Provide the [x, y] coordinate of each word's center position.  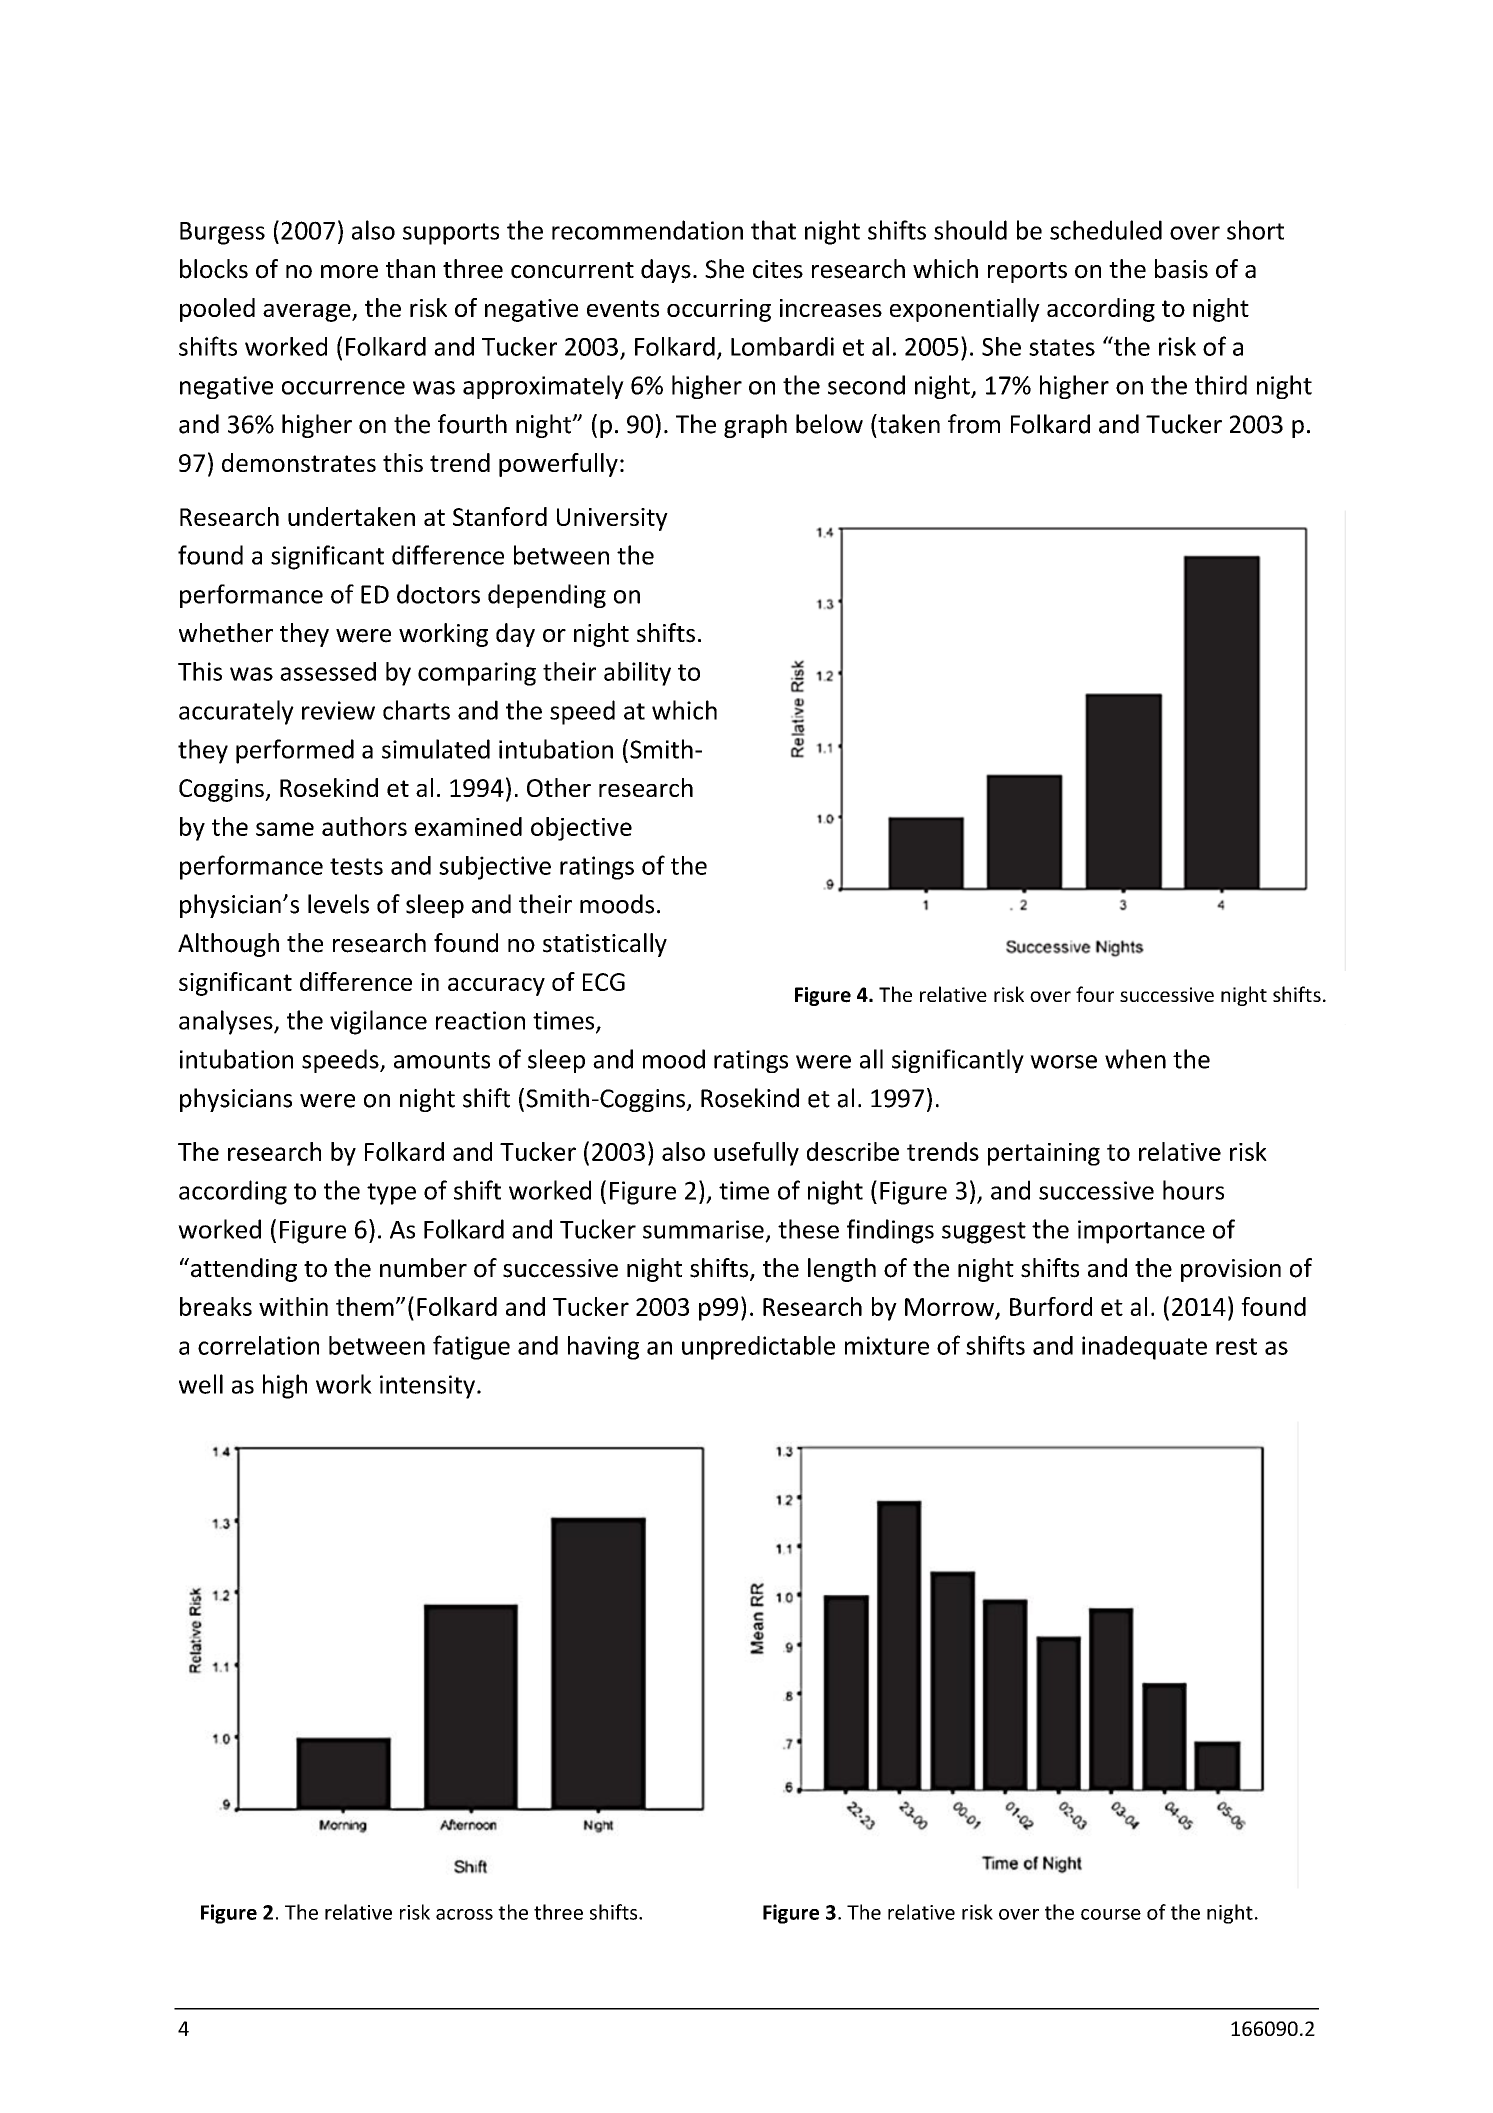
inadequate [1144, 1348]
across [464, 1914]
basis [1181, 269]
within [293, 1306]
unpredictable [758, 1348]
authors [364, 826]
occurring [719, 310]
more [349, 272]
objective [581, 829]
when [1135, 1059]
